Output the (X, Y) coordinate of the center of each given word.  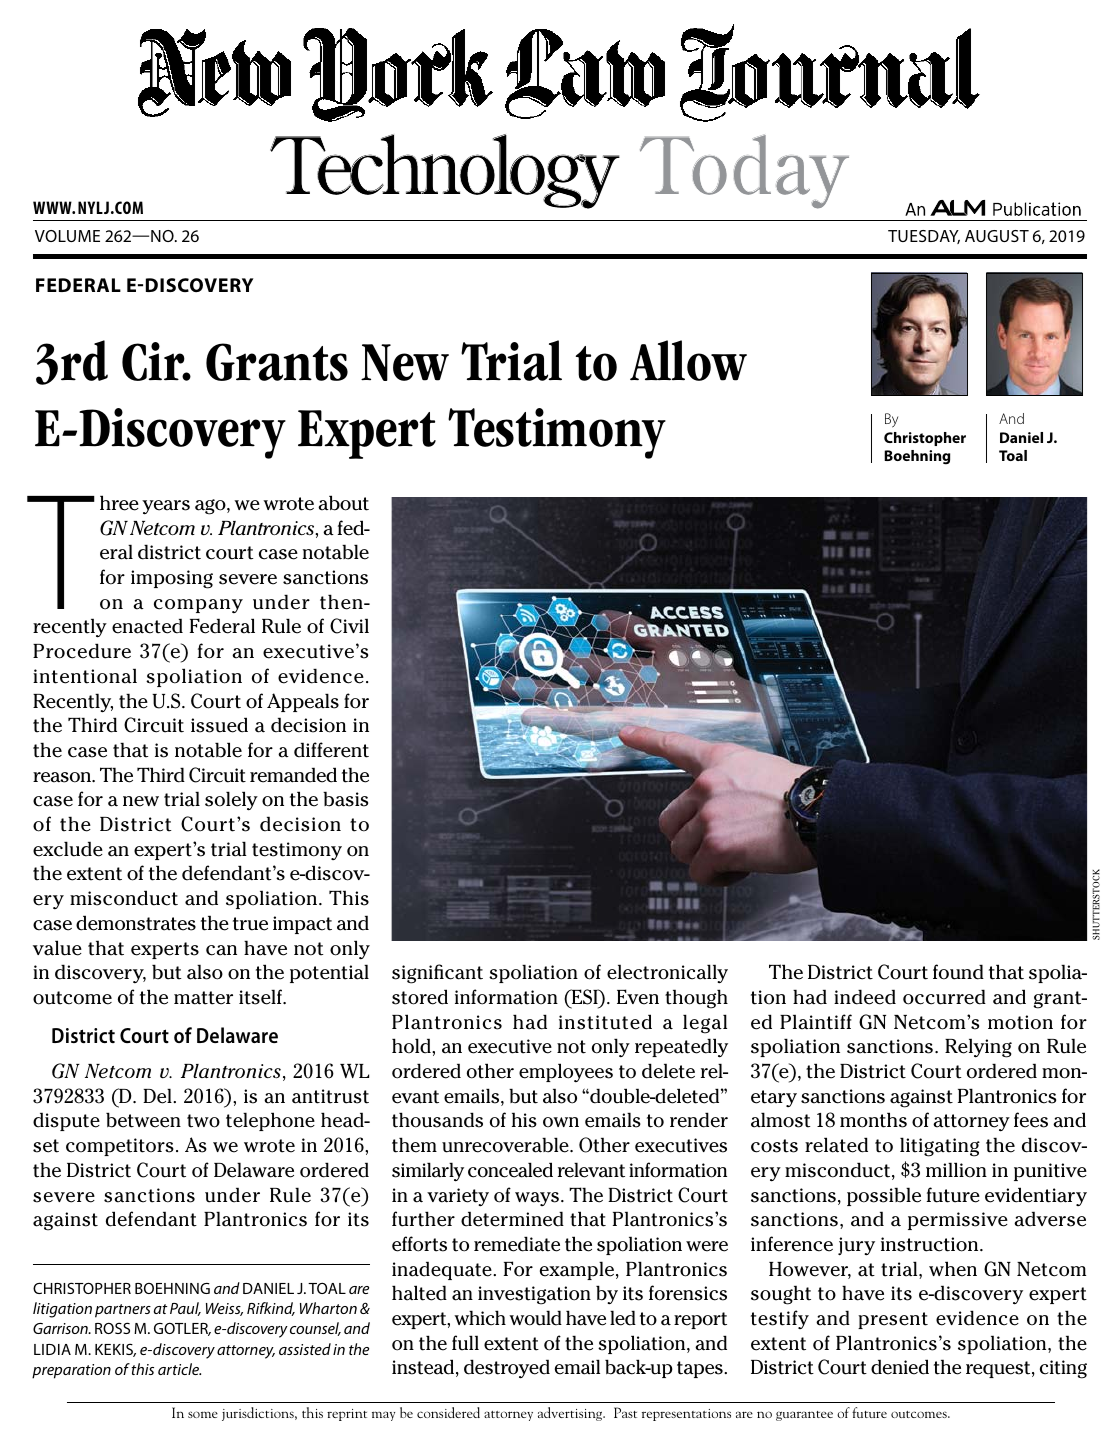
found (958, 972)
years (166, 507)
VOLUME (67, 236)
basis (345, 799)
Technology (445, 171)
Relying (978, 1048)
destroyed (507, 1369)
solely (231, 801)
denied (900, 1367)
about (343, 503)
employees (566, 1072)
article (179, 1369)
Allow (688, 360)
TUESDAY (924, 237)
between (143, 1120)
